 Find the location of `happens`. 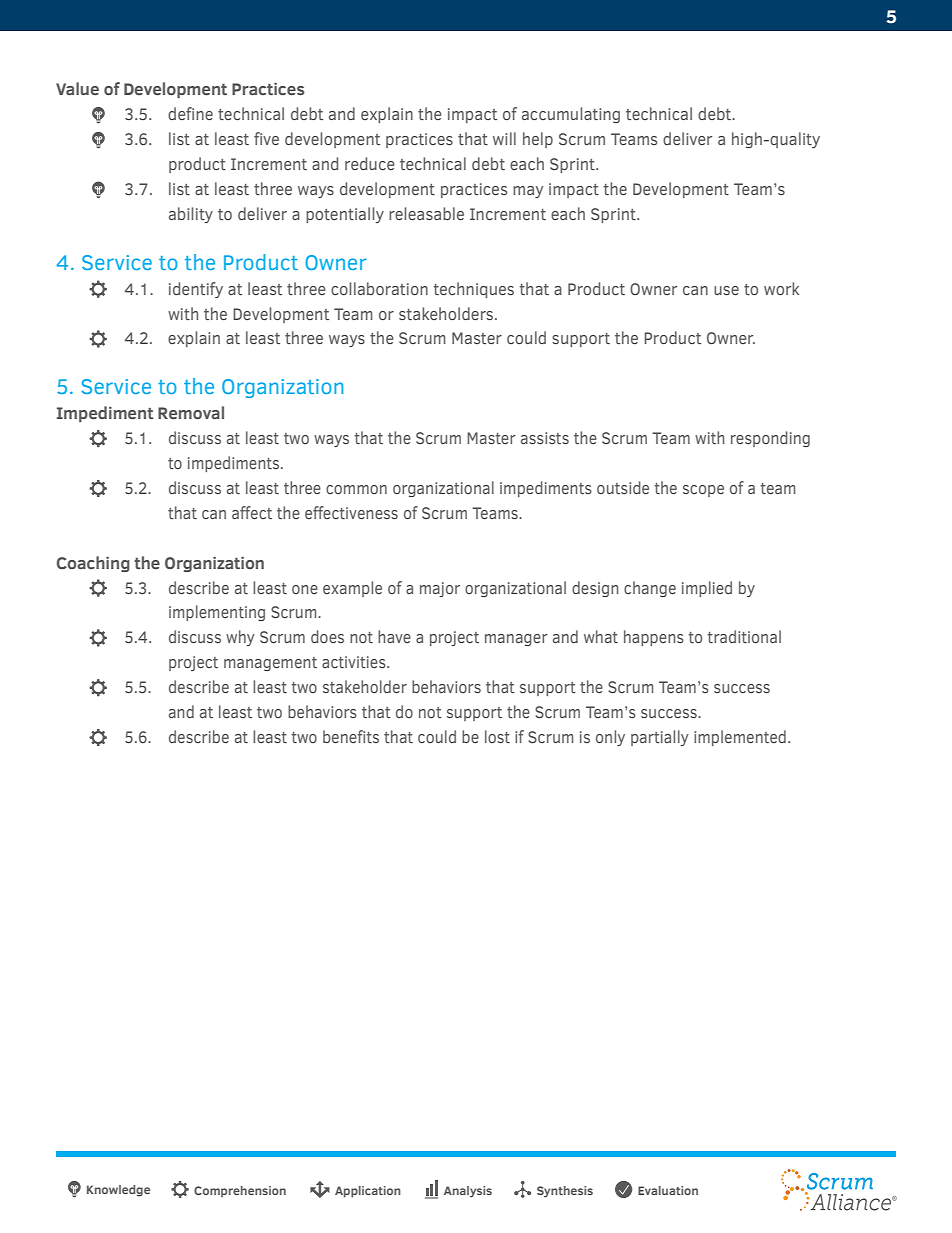

happens is located at coordinates (654, 638).
